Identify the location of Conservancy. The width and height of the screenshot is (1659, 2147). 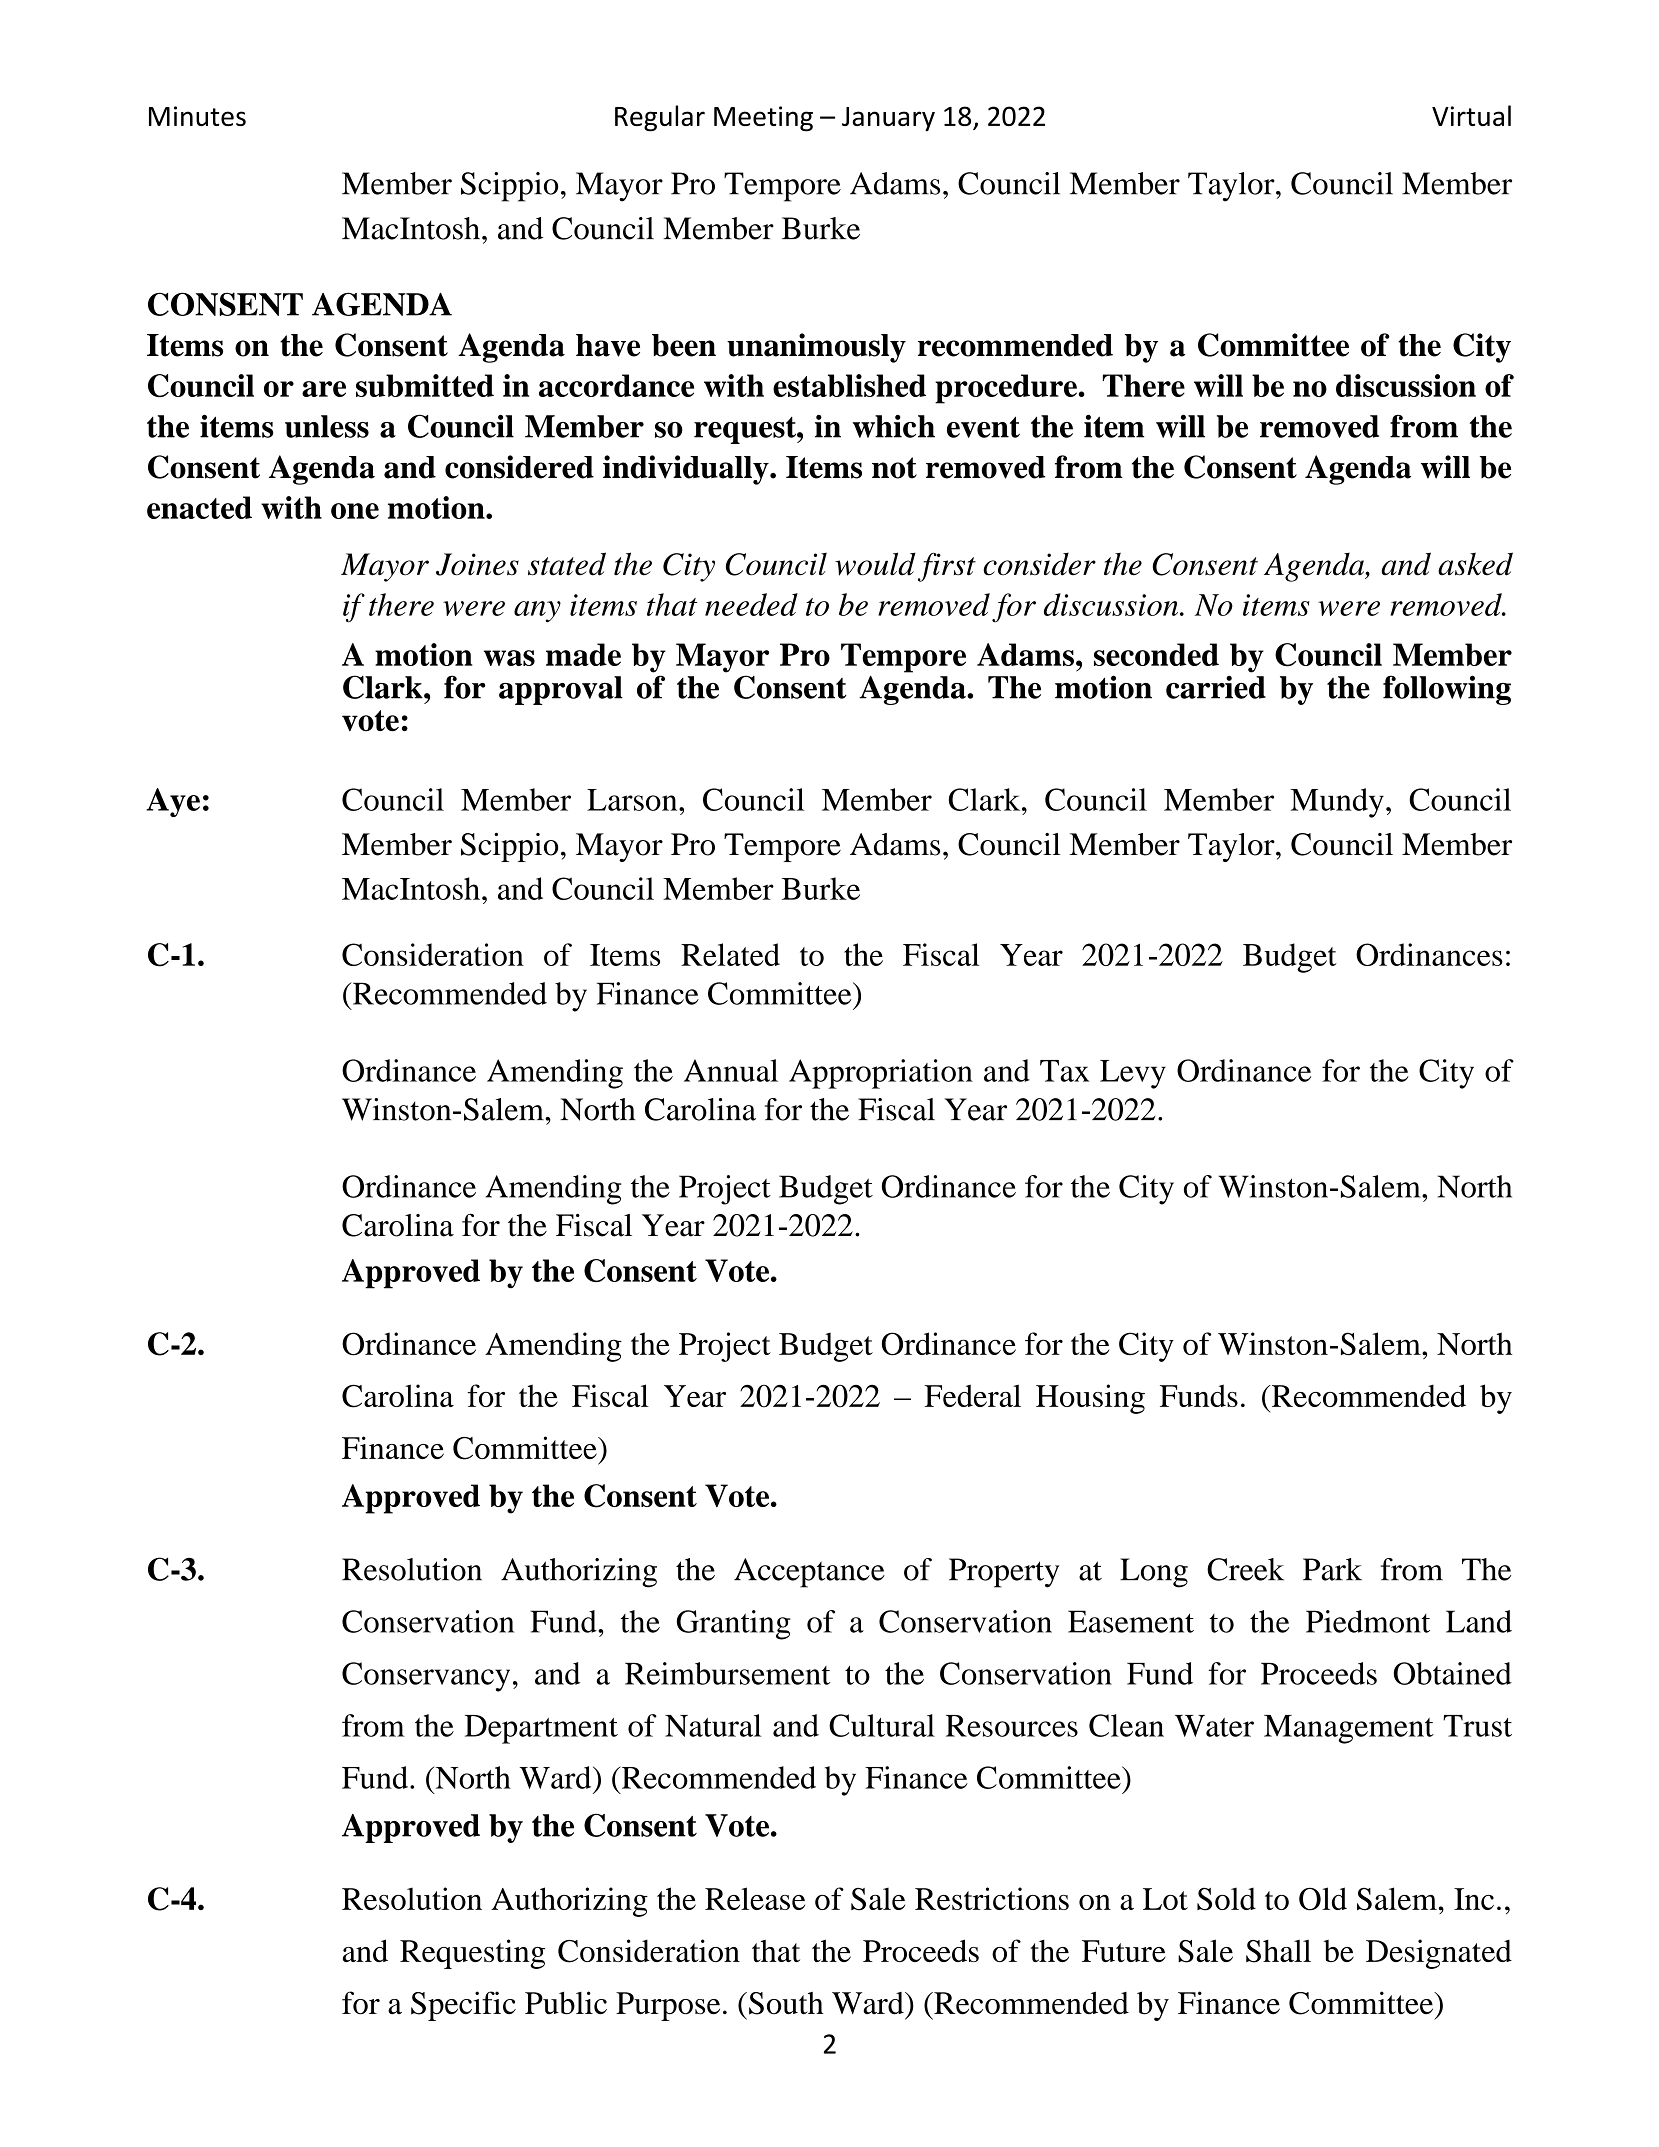
(426, 1677).
